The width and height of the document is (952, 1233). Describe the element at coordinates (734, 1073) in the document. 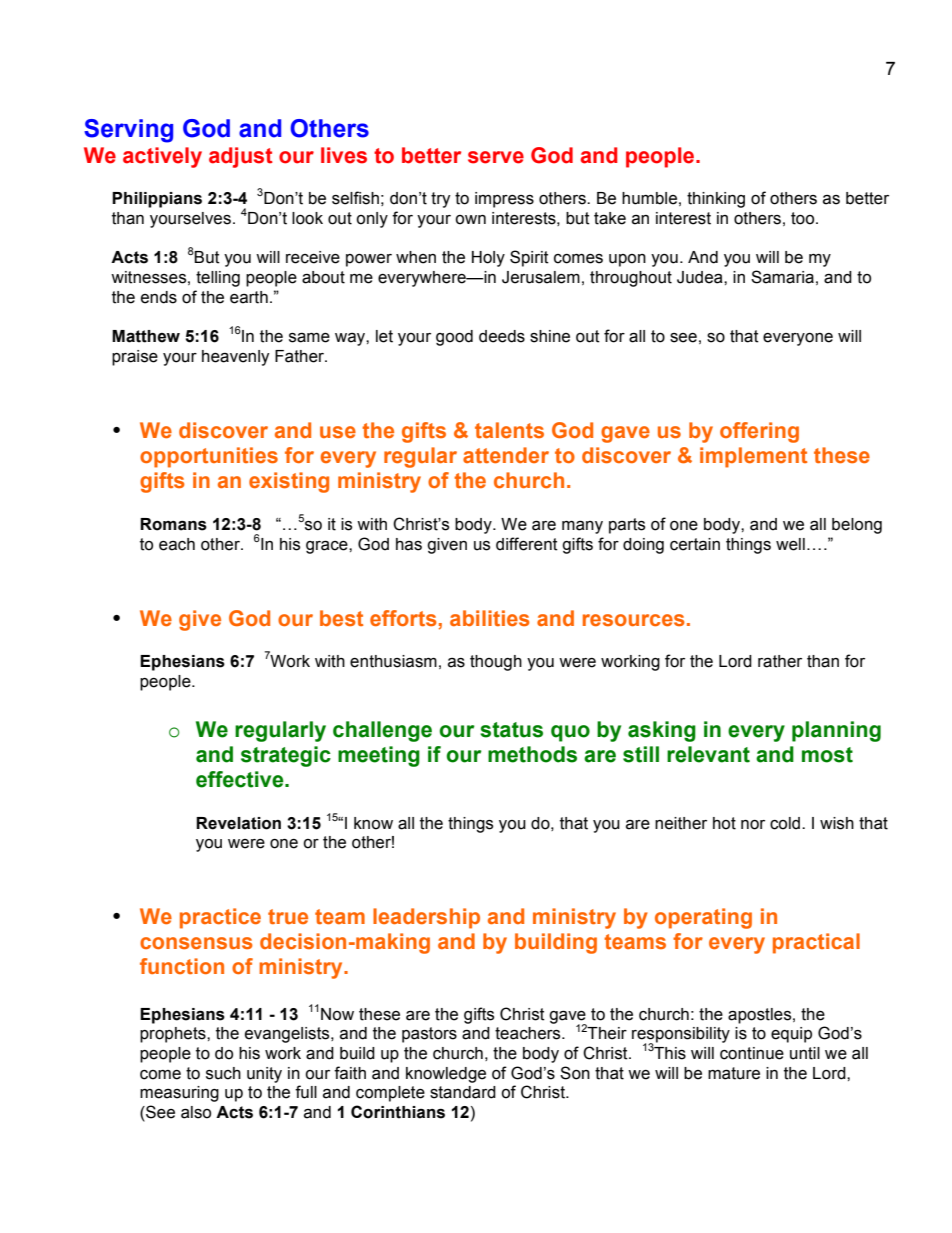

I see `mature` at that location.
